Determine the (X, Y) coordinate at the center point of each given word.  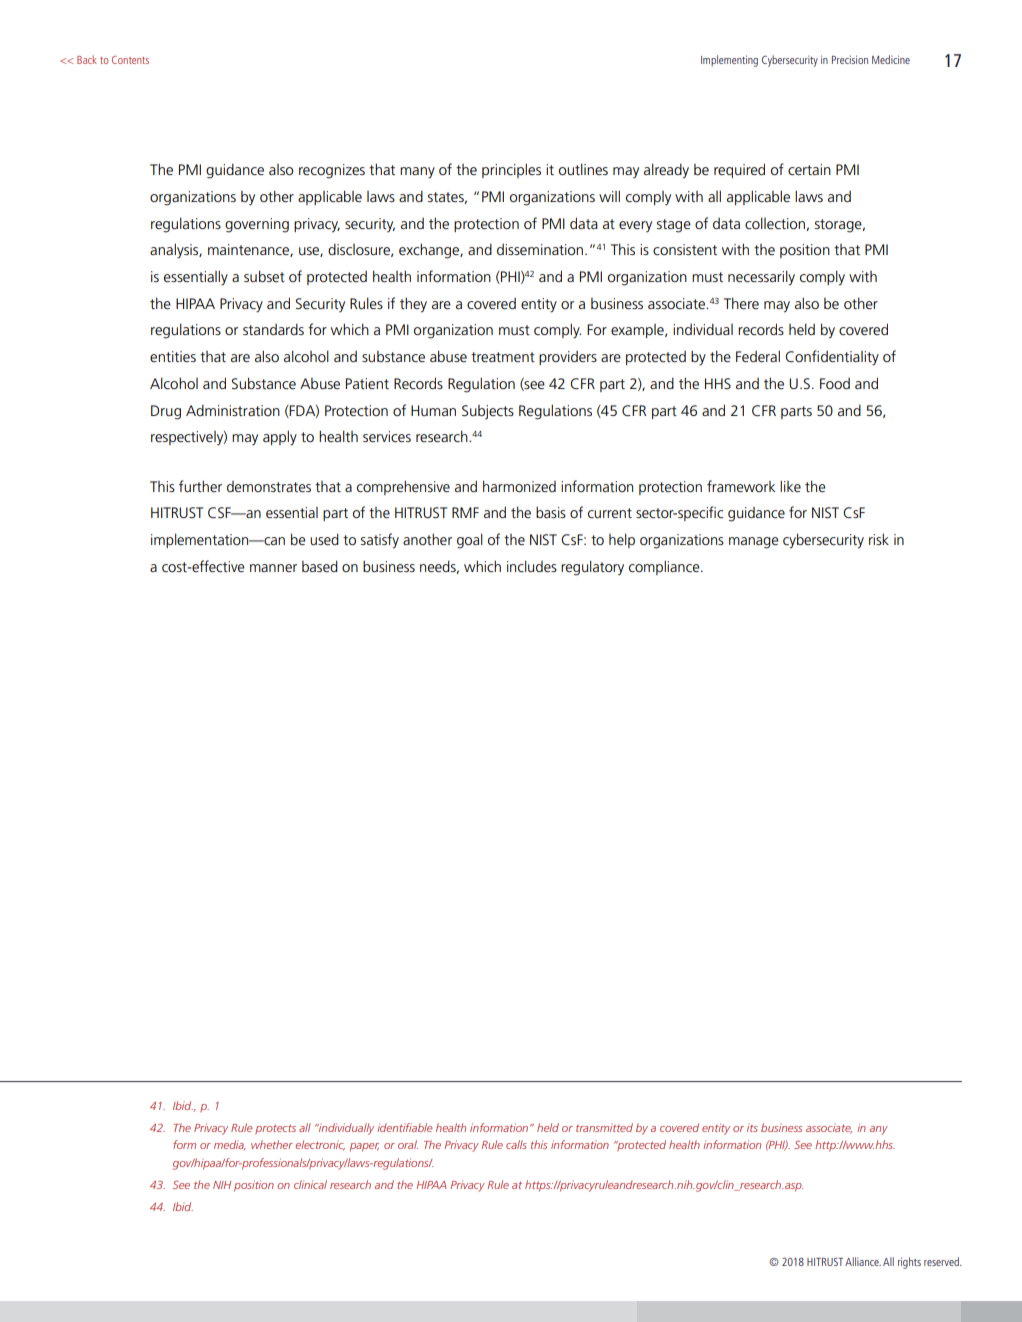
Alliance (863, 1261)
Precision (850, 59)
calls (516, 1144)
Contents (130, 60)
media (230, 1145)
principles (511, 170)
